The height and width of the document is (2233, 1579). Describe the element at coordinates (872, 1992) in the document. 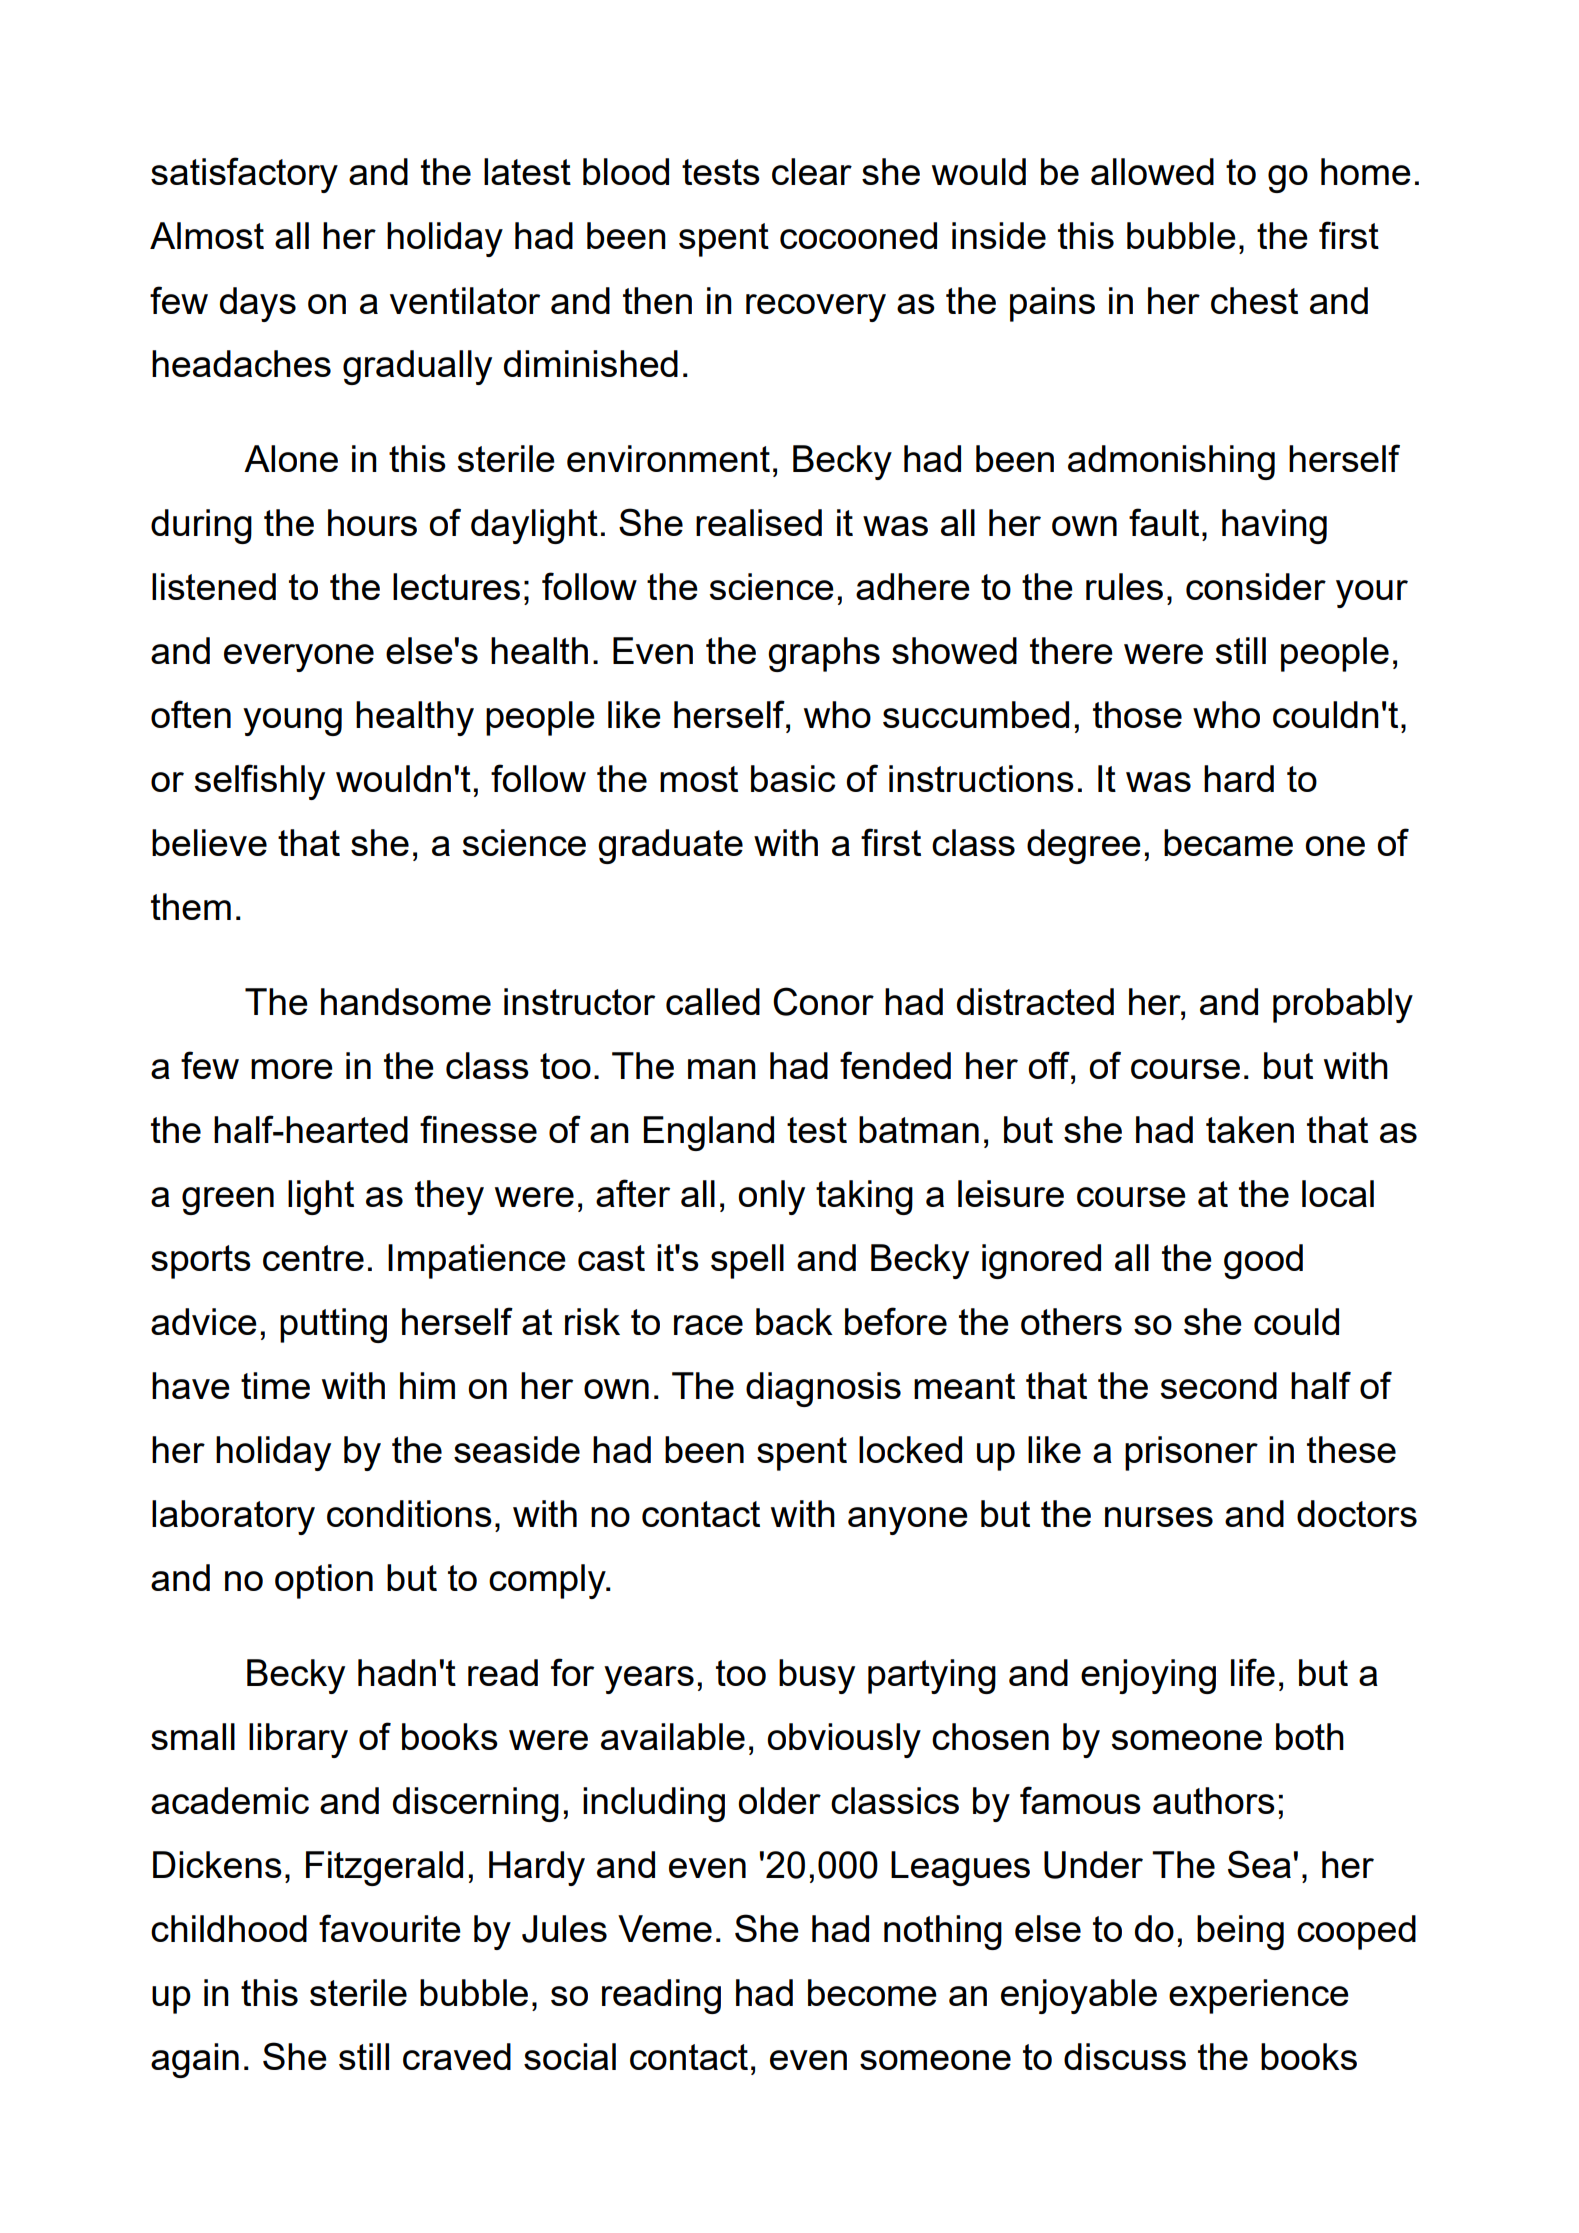

I see `become` at that location.
